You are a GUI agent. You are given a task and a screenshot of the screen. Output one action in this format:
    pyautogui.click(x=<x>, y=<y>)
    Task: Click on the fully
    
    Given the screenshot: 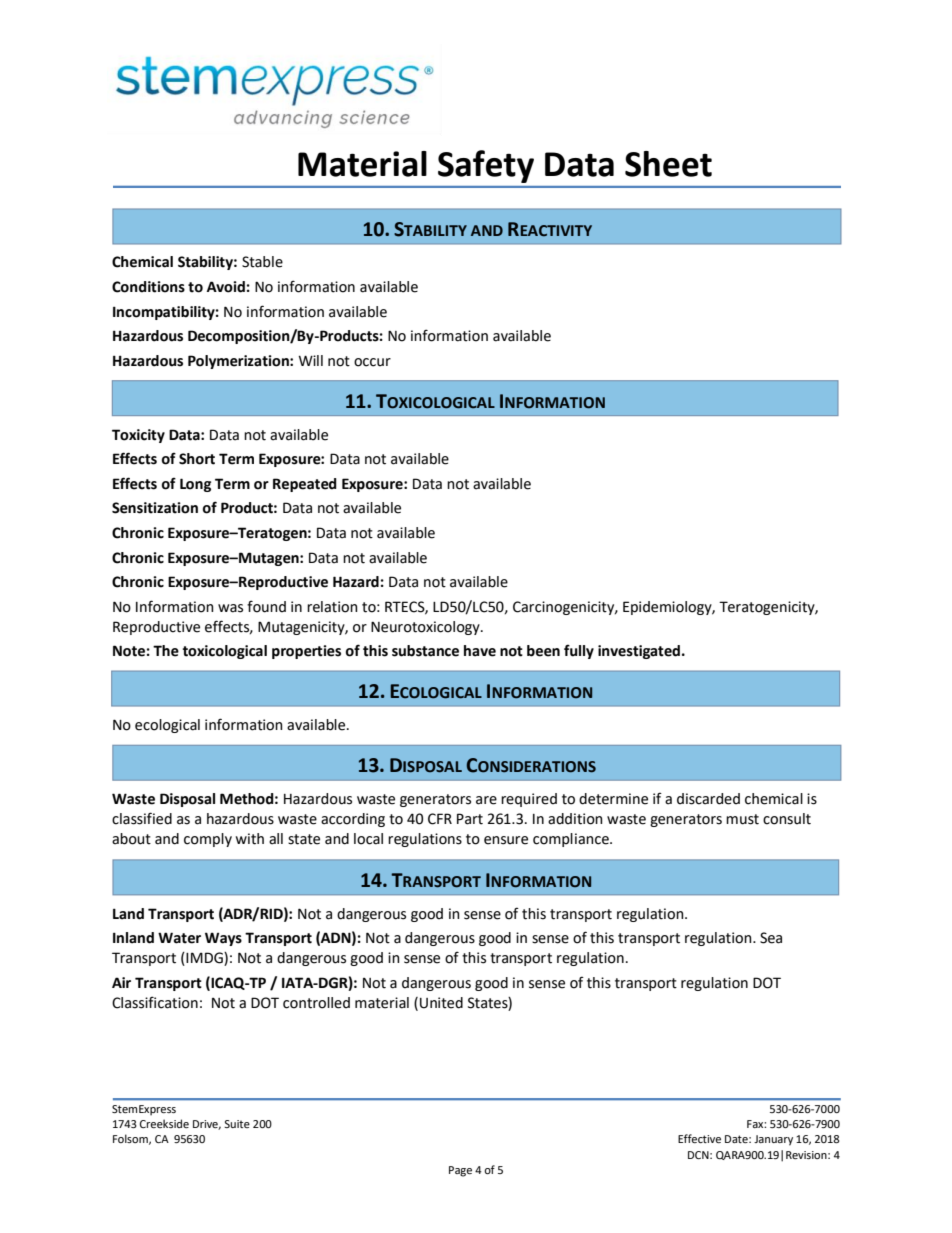 What is the action you would take?
    pyautogui.click(x=579, y=651)
